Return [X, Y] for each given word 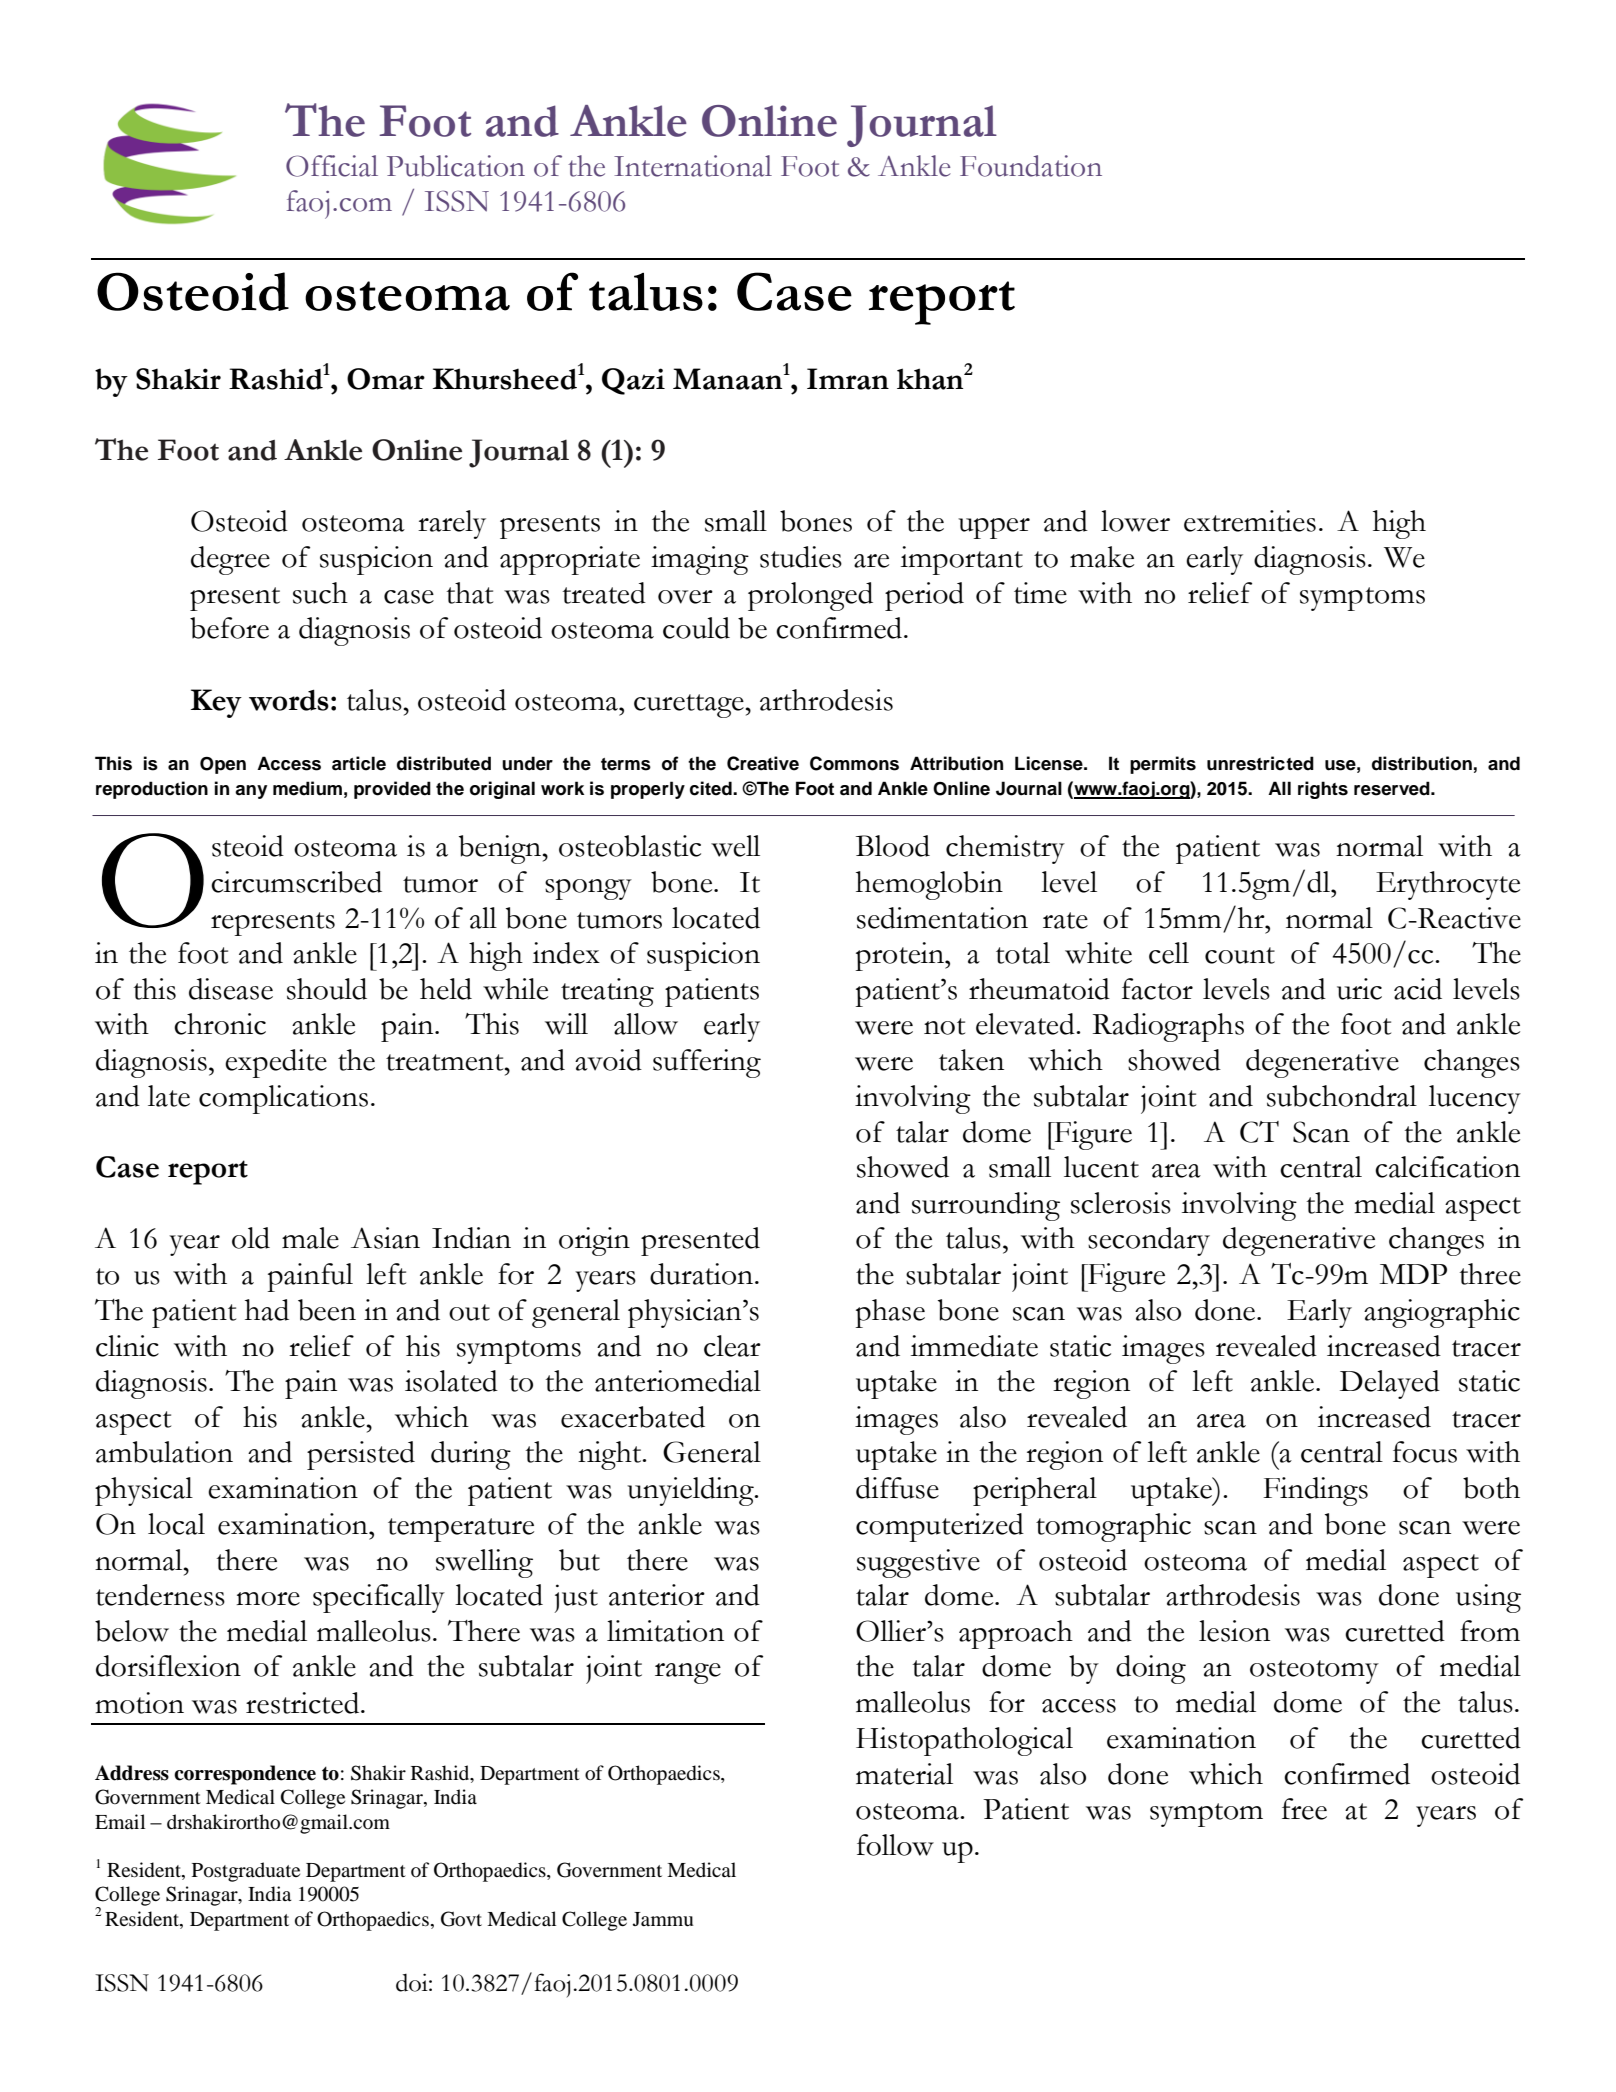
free [1304, 1809]
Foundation [1031, 166]
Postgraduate [246, 1872]
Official [332, 166]
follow [895, 1845]
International [693, 166]
